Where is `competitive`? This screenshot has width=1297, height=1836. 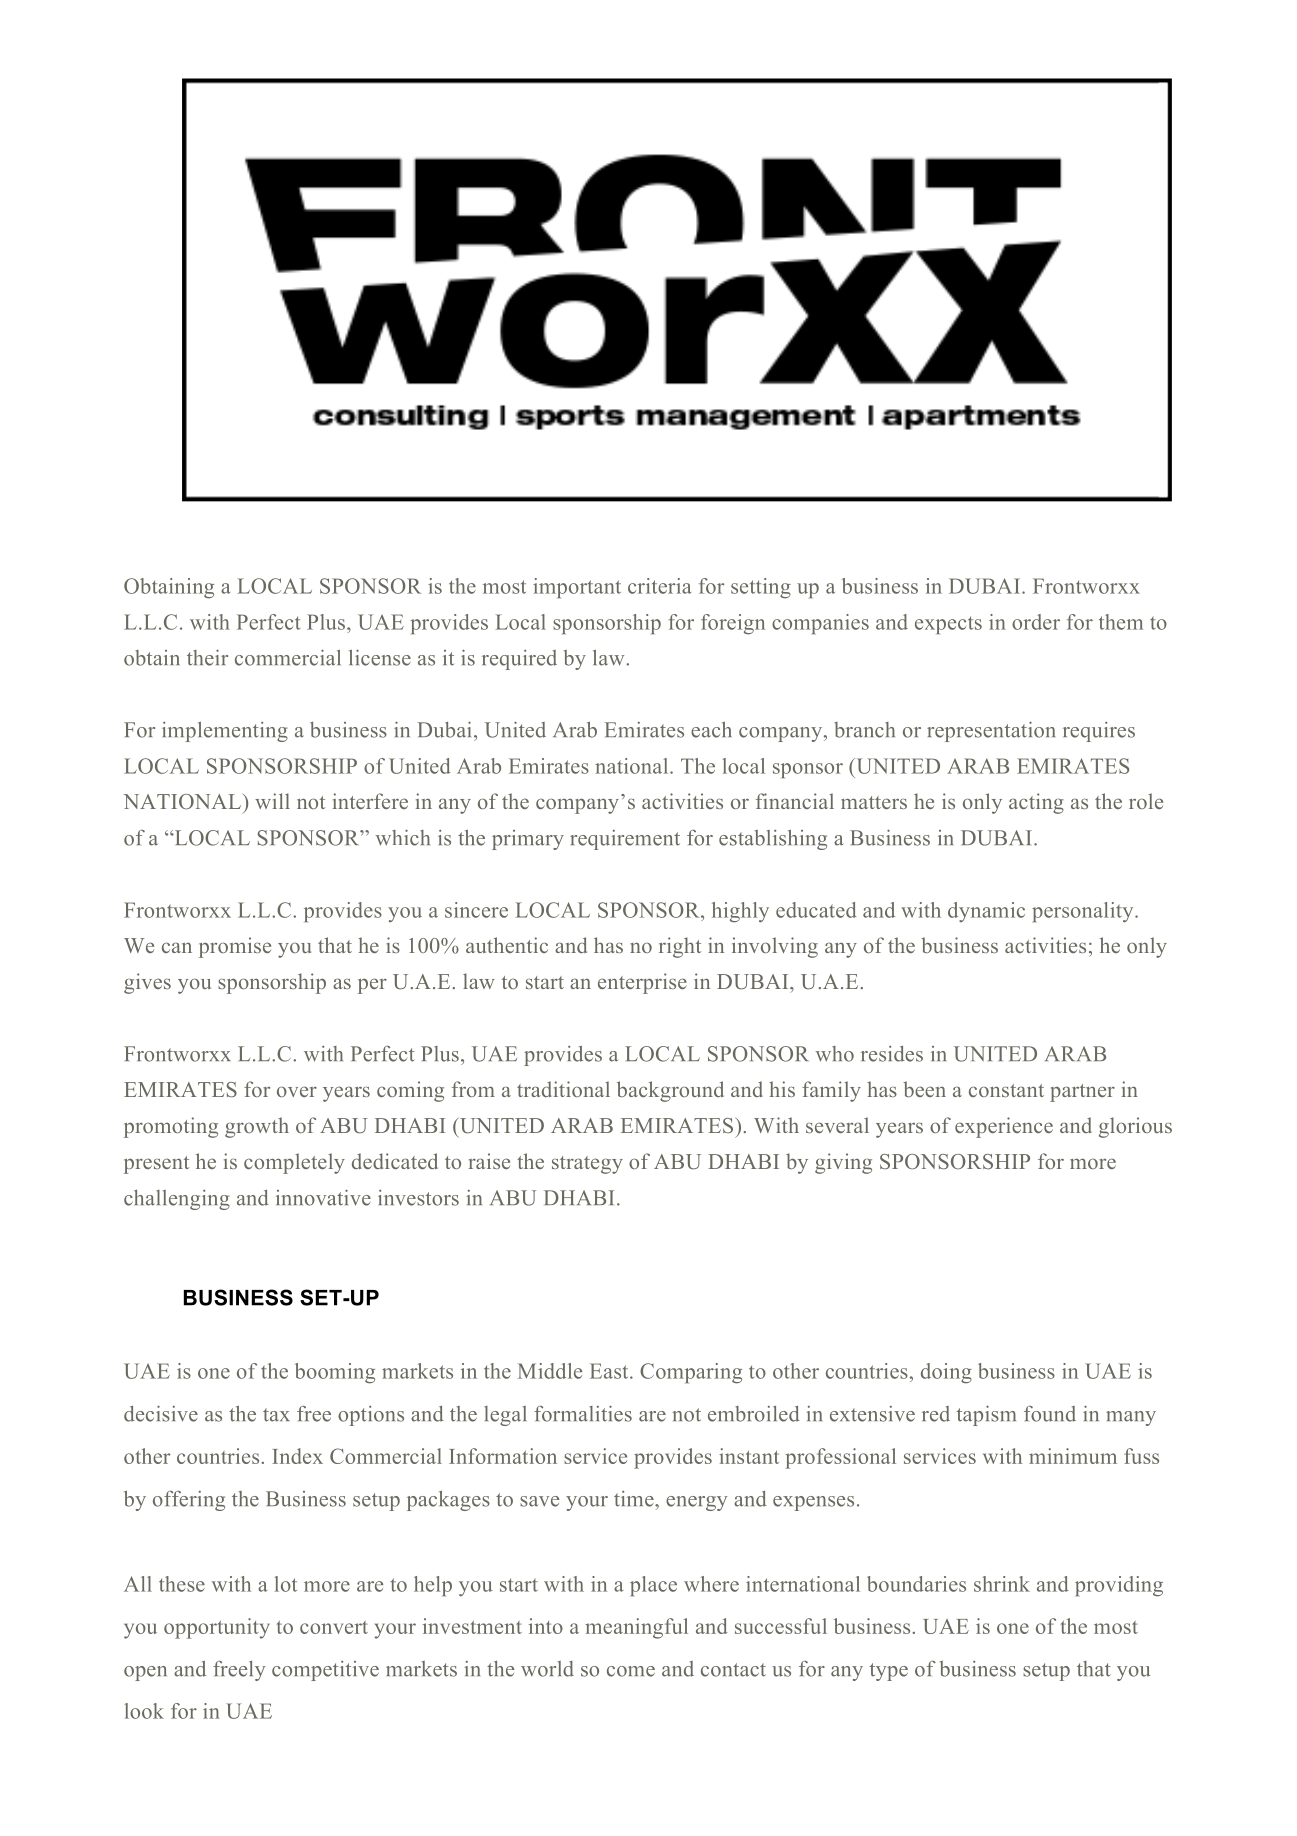
competitive is located at coordinates (325, 1671).
